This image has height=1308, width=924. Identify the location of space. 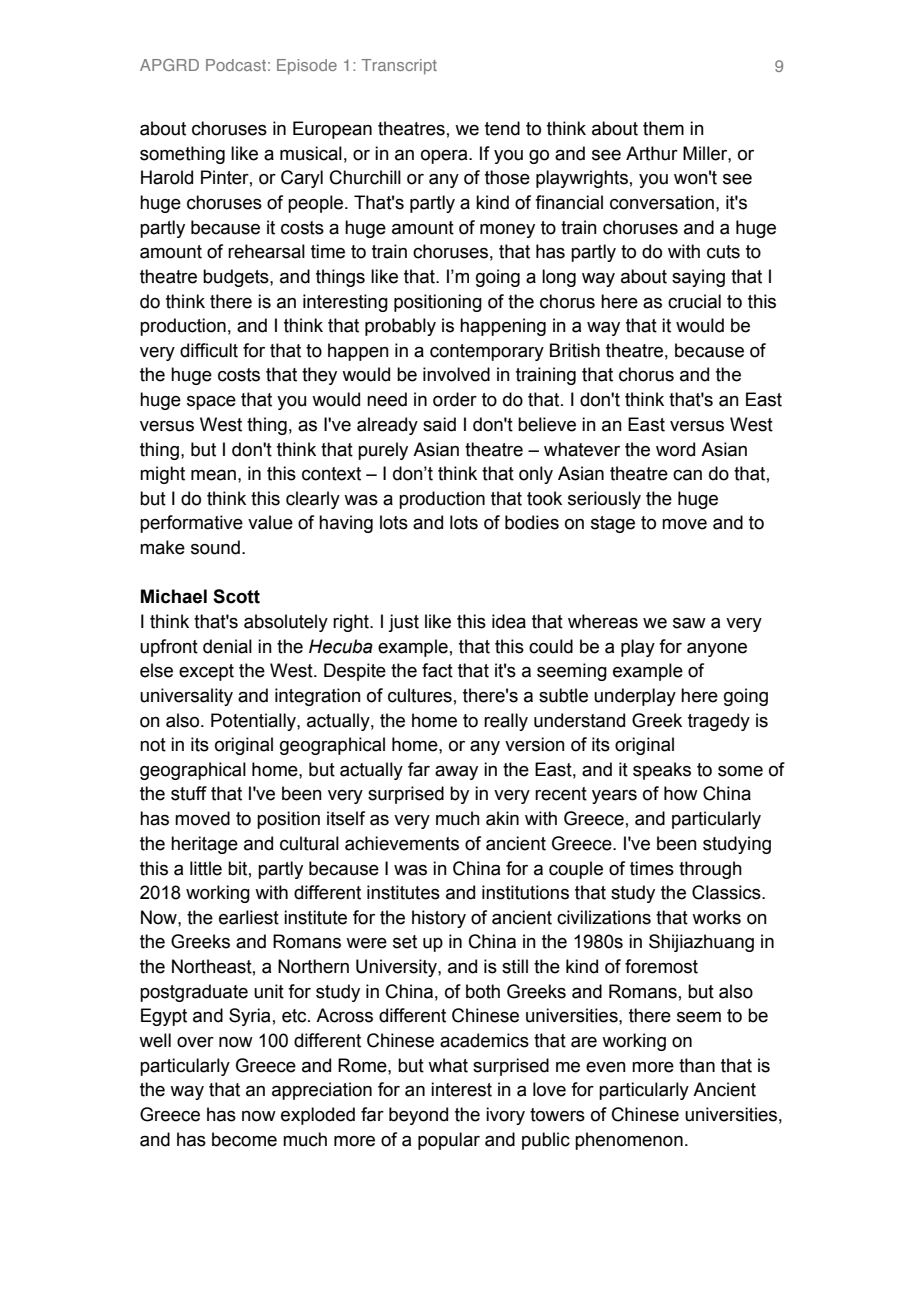
(211, 403).
